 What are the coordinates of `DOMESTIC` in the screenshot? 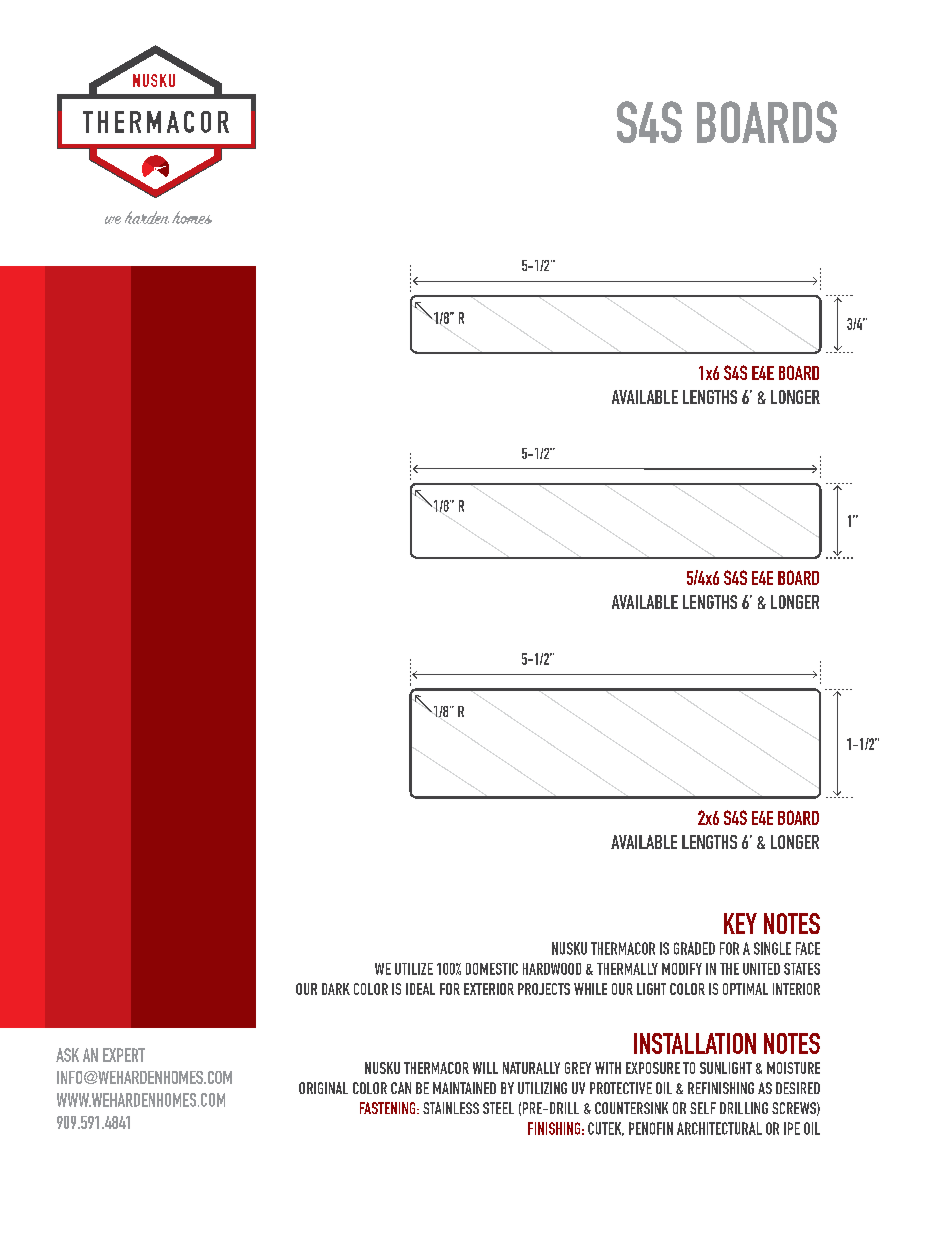 It's located at (492, 969).
